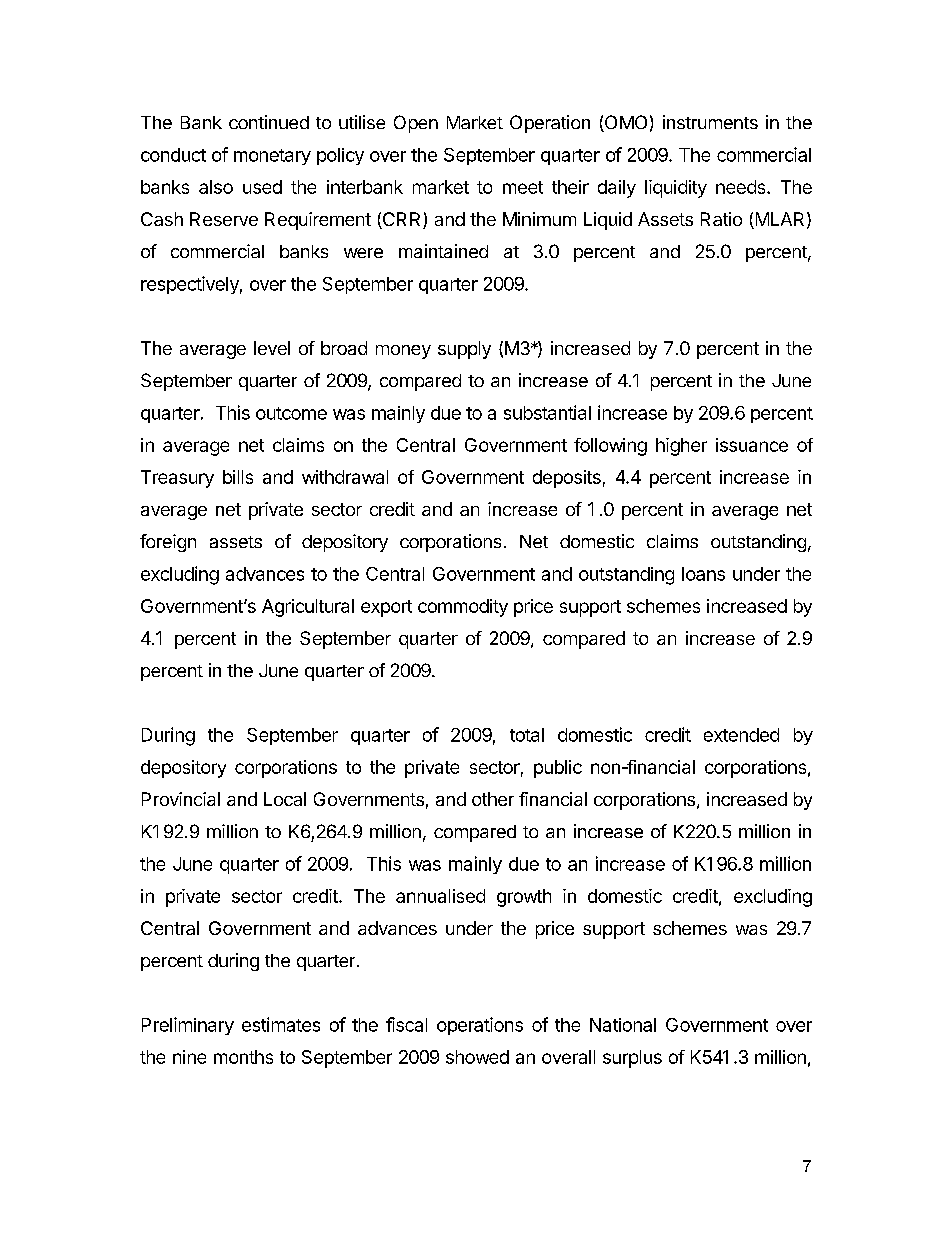 Image resolution: width=952 pixels, height=1233 pixels. Describe the element at coordinates (272, 157) in the screenshot. I see `monetary` at that location.
